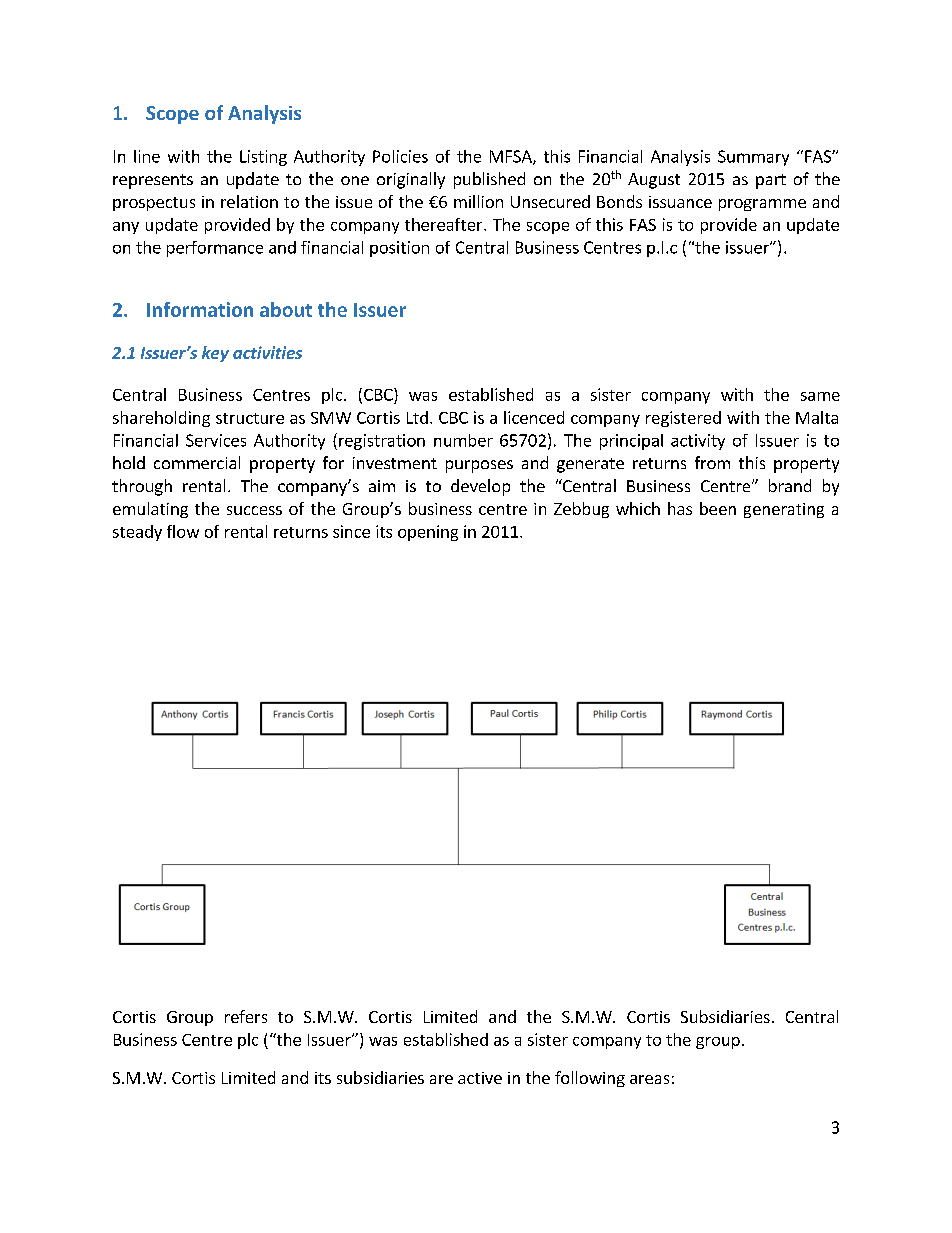  Describe the element at coordinates (183, 531) in the image. I see `flow` at that location.
